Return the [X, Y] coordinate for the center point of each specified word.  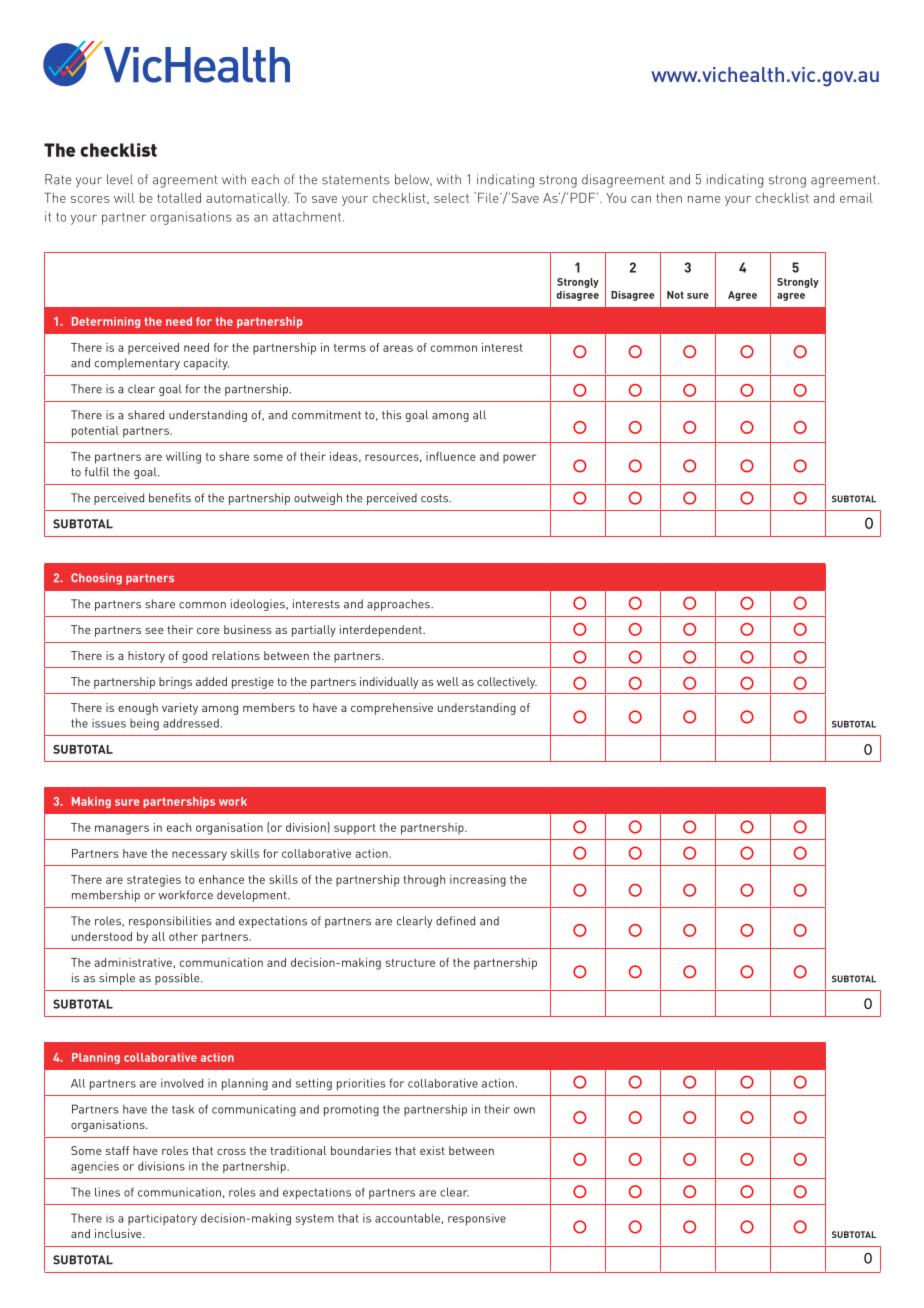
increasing [478, 881]
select [451, 198]
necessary [199, 856]
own [524, 1110]
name [704, 199]
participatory [162, 1219]
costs [436, 498]
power [519, 459]
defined [455, 921]
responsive [477, 1219]
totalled [179, 198]
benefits [170, 498]
